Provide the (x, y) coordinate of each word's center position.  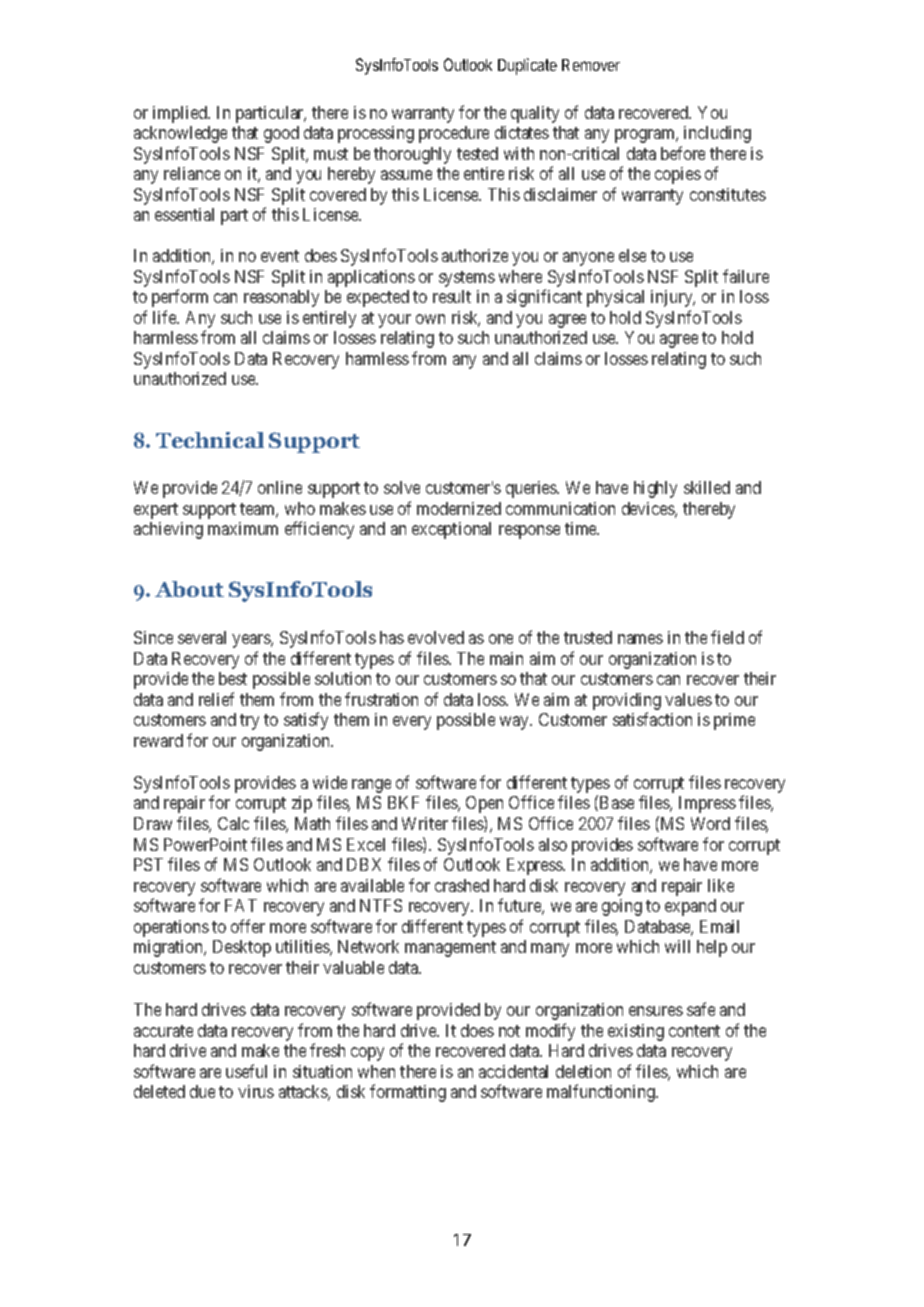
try (249, 722)
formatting (408, 1093)
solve (402, 487)
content (694, 1031)
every (412, 723)
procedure (454, 134)
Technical (210, 440)
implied (181, 114)
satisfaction (652, 719)
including (717, 134)
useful (246, 1071)
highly (655, 489)
